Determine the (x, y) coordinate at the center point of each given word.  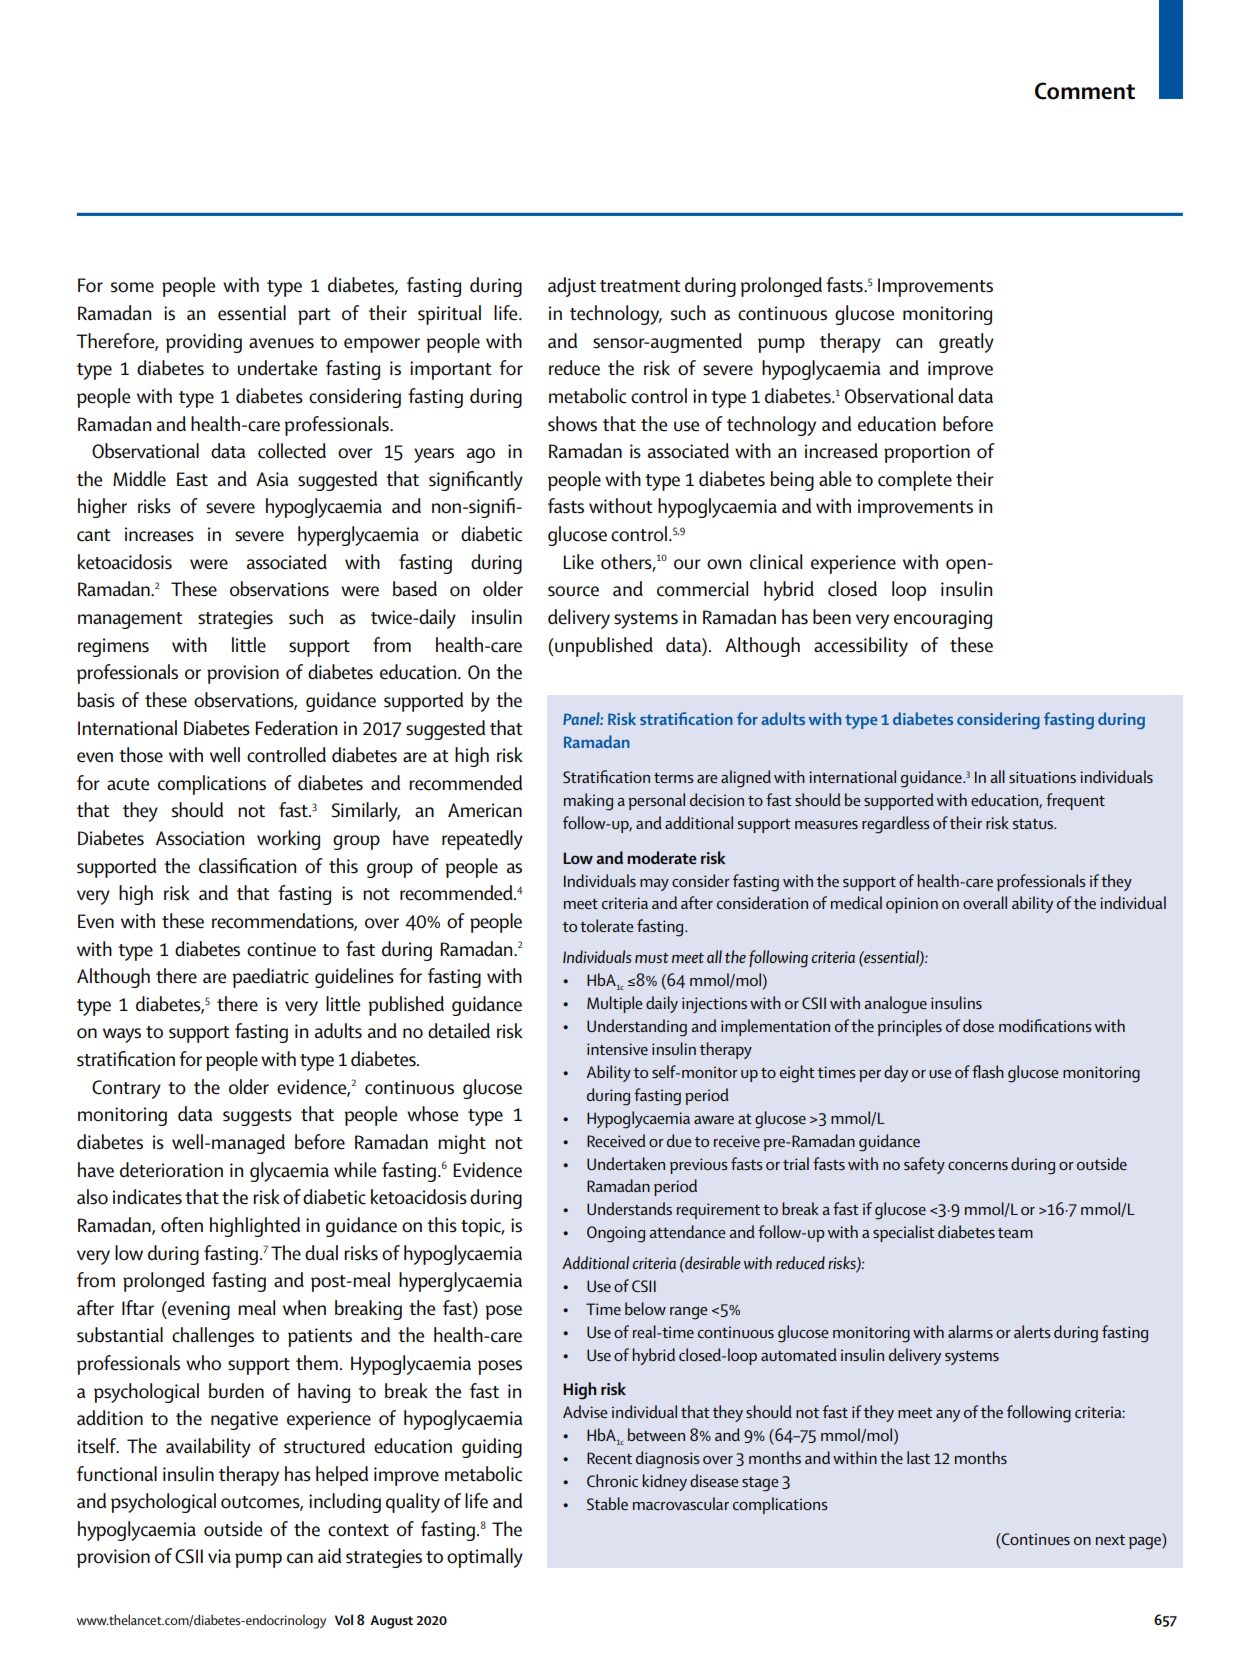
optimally (485, 1558)
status (1034, 824)
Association (200, 838)
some (132, 287)
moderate (662, 857)
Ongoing (616, 1234)
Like (578, 562)
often (182, 1225)
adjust (572, 287)
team (1015, 1233)
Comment (1085, 91)
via (219, 1556)
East (192, 479)
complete (915, 481)
